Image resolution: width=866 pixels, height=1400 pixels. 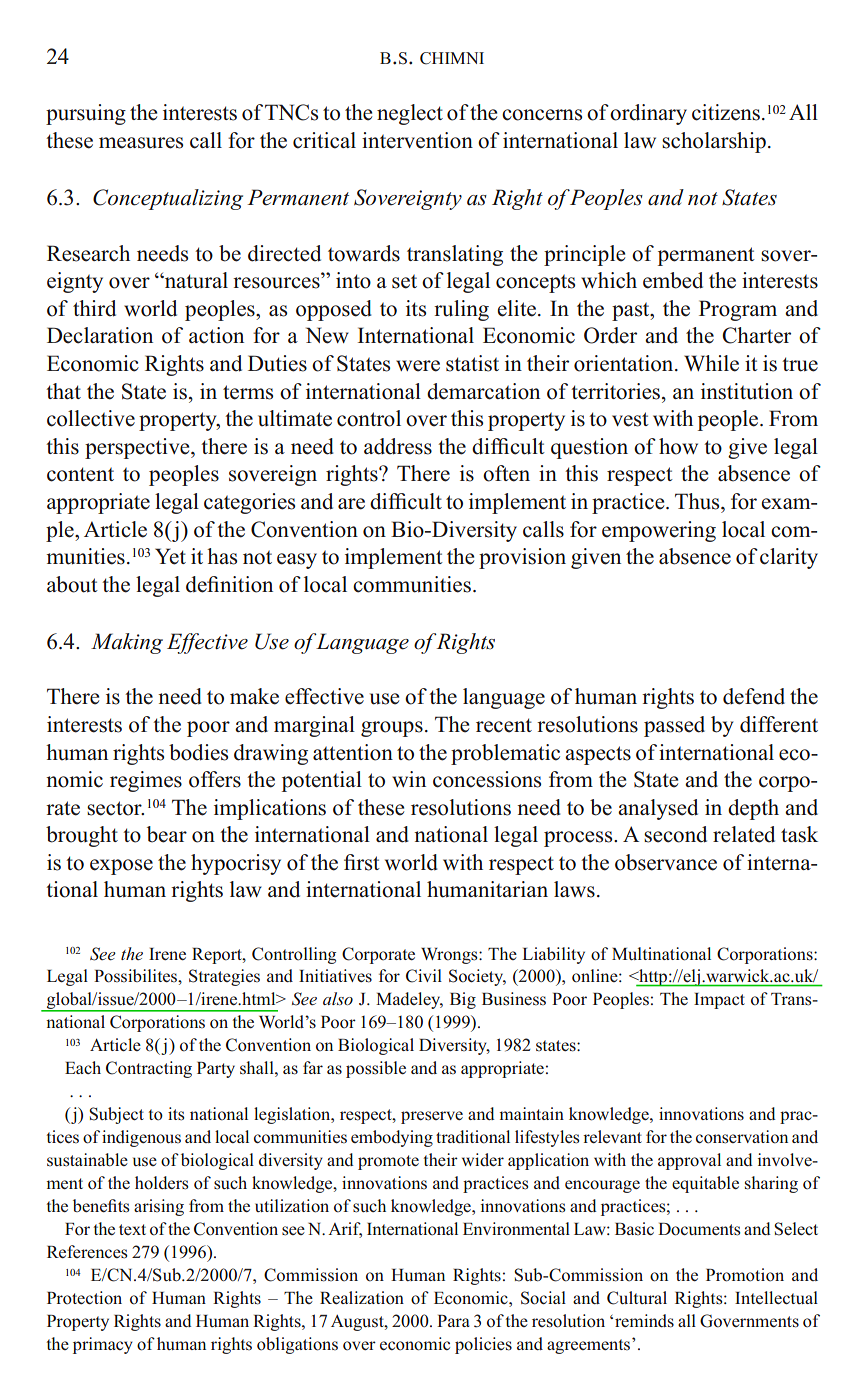 What do you see at coordinates (121, 867) in the screenshot?
I see `expose` at bounding box center [121, 867].
